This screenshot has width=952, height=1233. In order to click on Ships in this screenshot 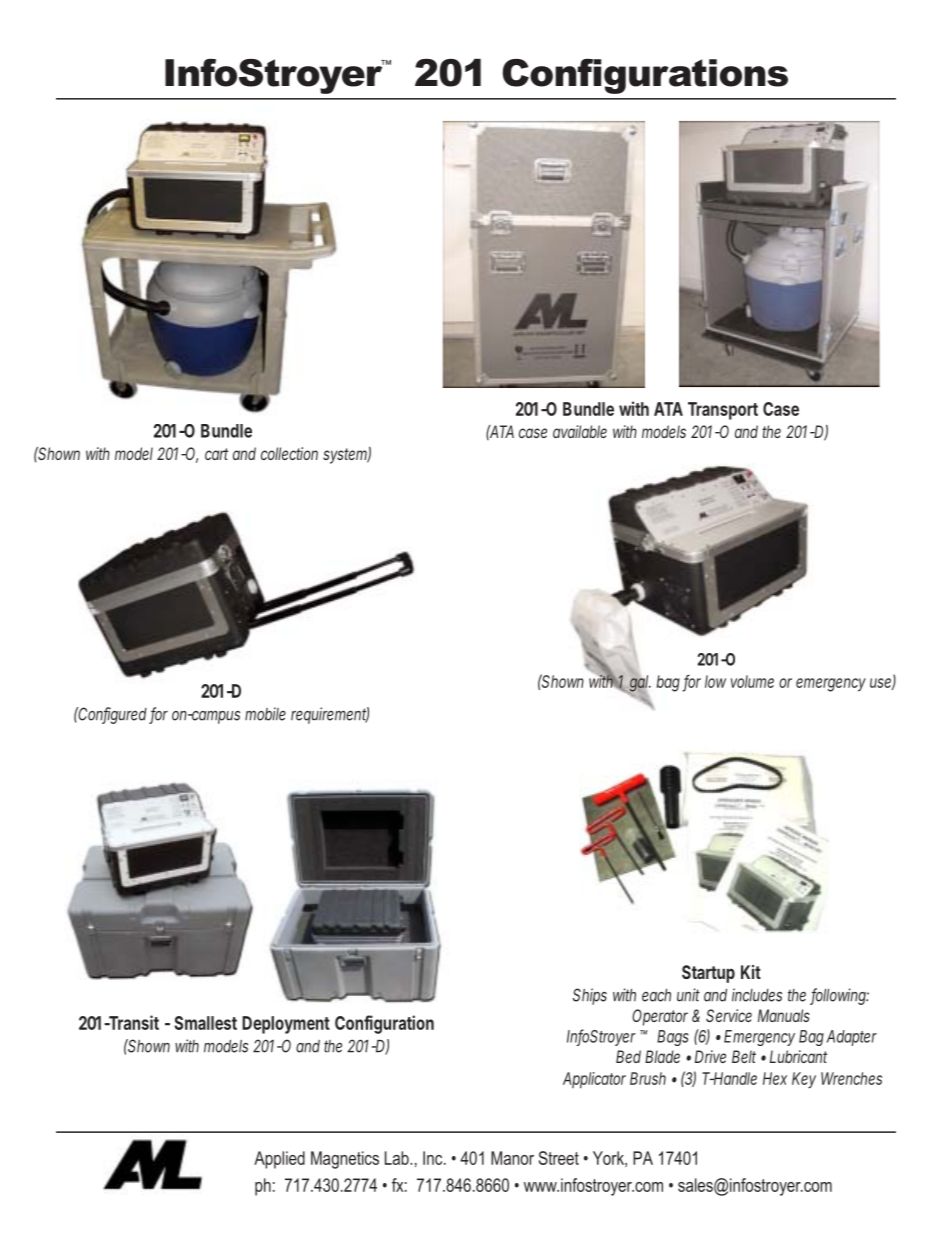, I will do `click(590, 996)`.
